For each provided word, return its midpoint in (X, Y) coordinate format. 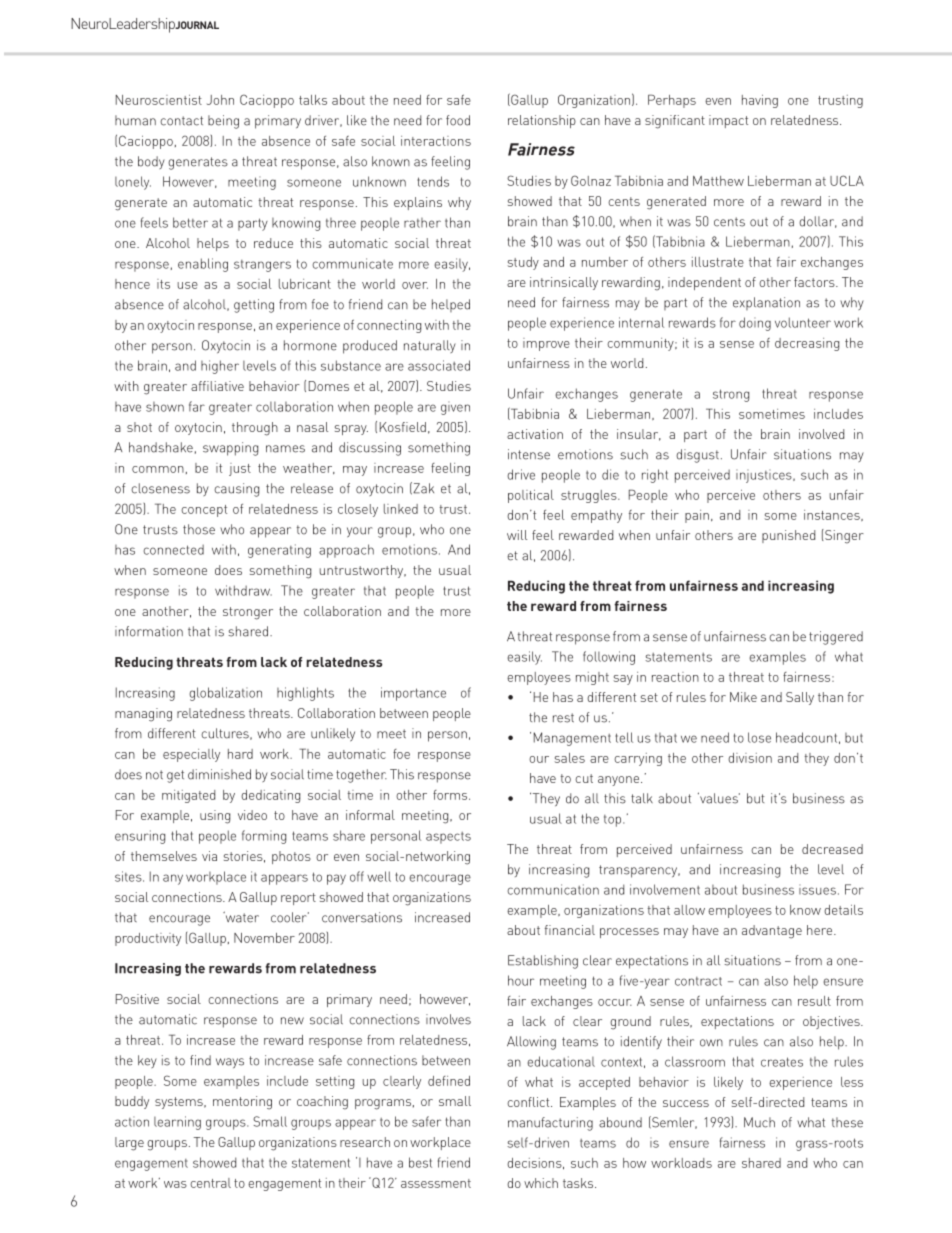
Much (759, 1122)
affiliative (217, 386)
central (210, 1183)
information (149, 631)
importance (413, 694)
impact (728, 121)
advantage (772, 932)
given (455, 408)
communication (553, 889)
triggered (836, 638)
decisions (535, 1163)
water (241, 917)
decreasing (807, 344)
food (458, 120)
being (223, 122)
